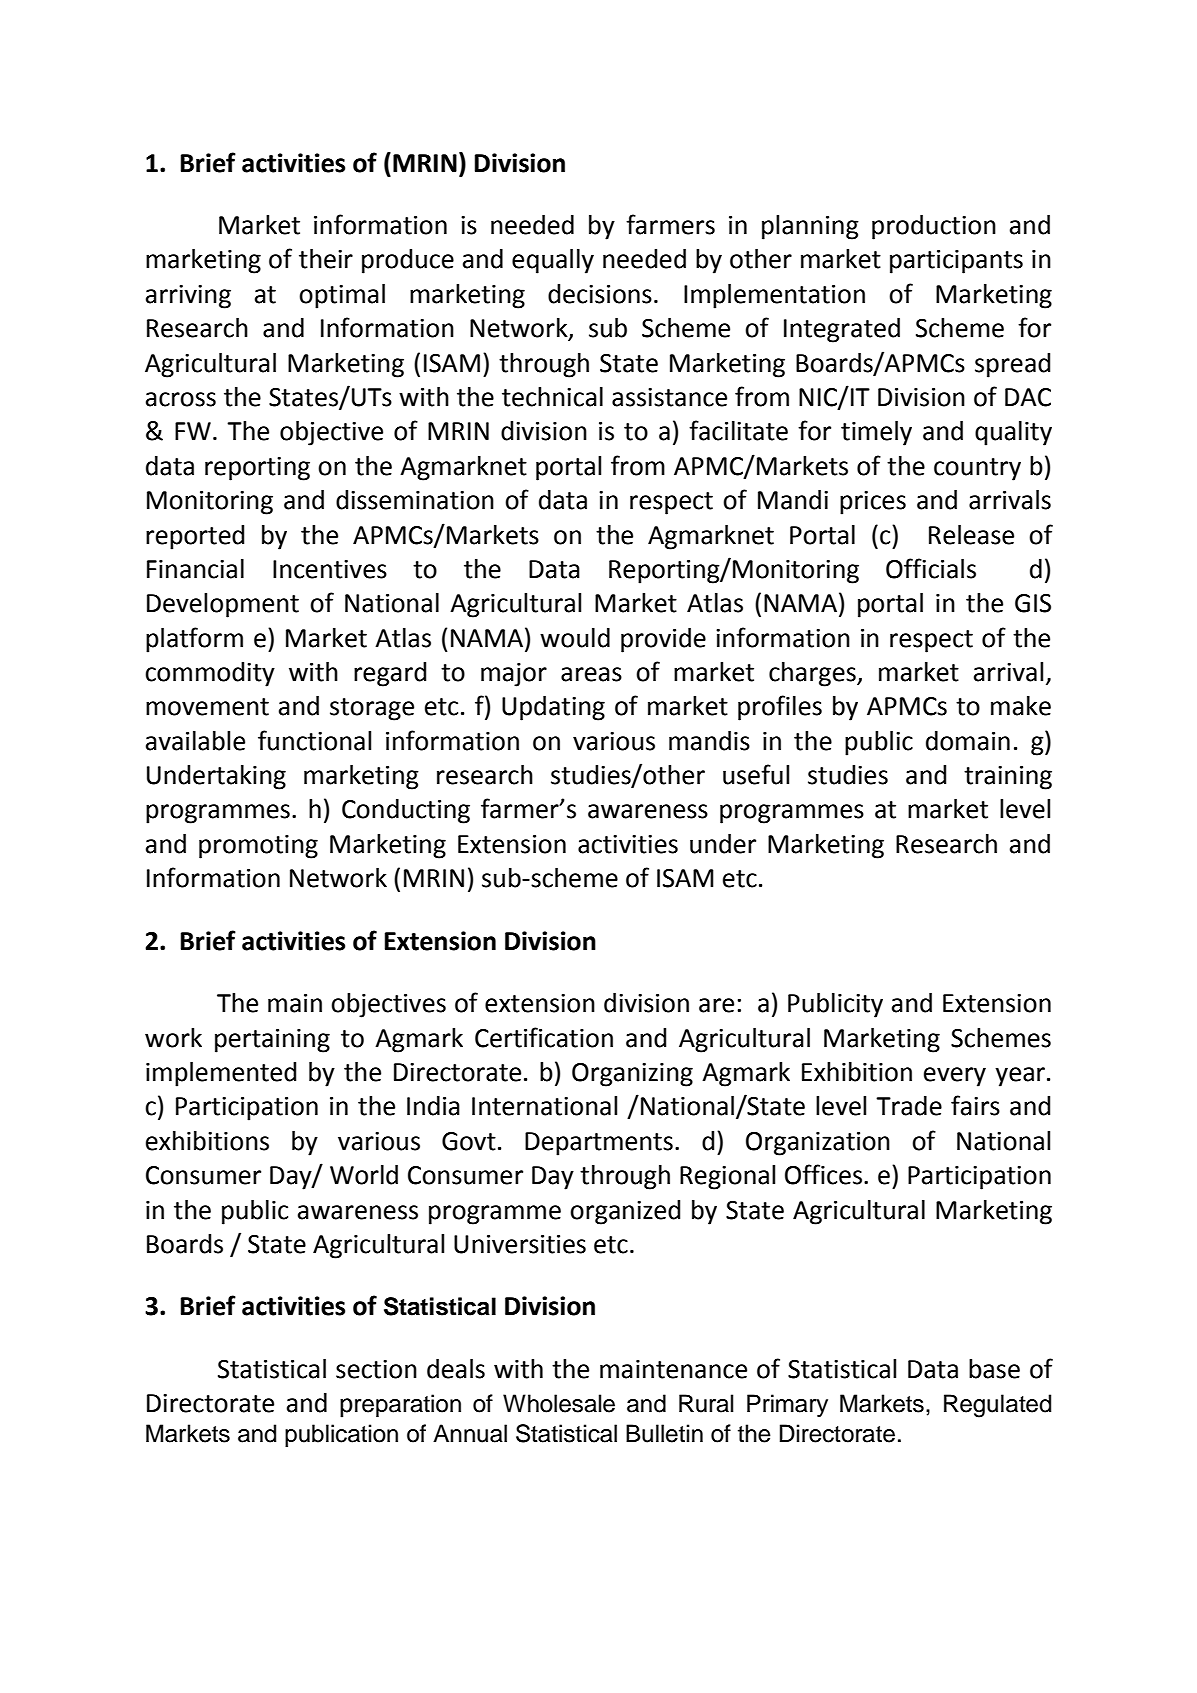  I want to click on their, so click(326, 259).
